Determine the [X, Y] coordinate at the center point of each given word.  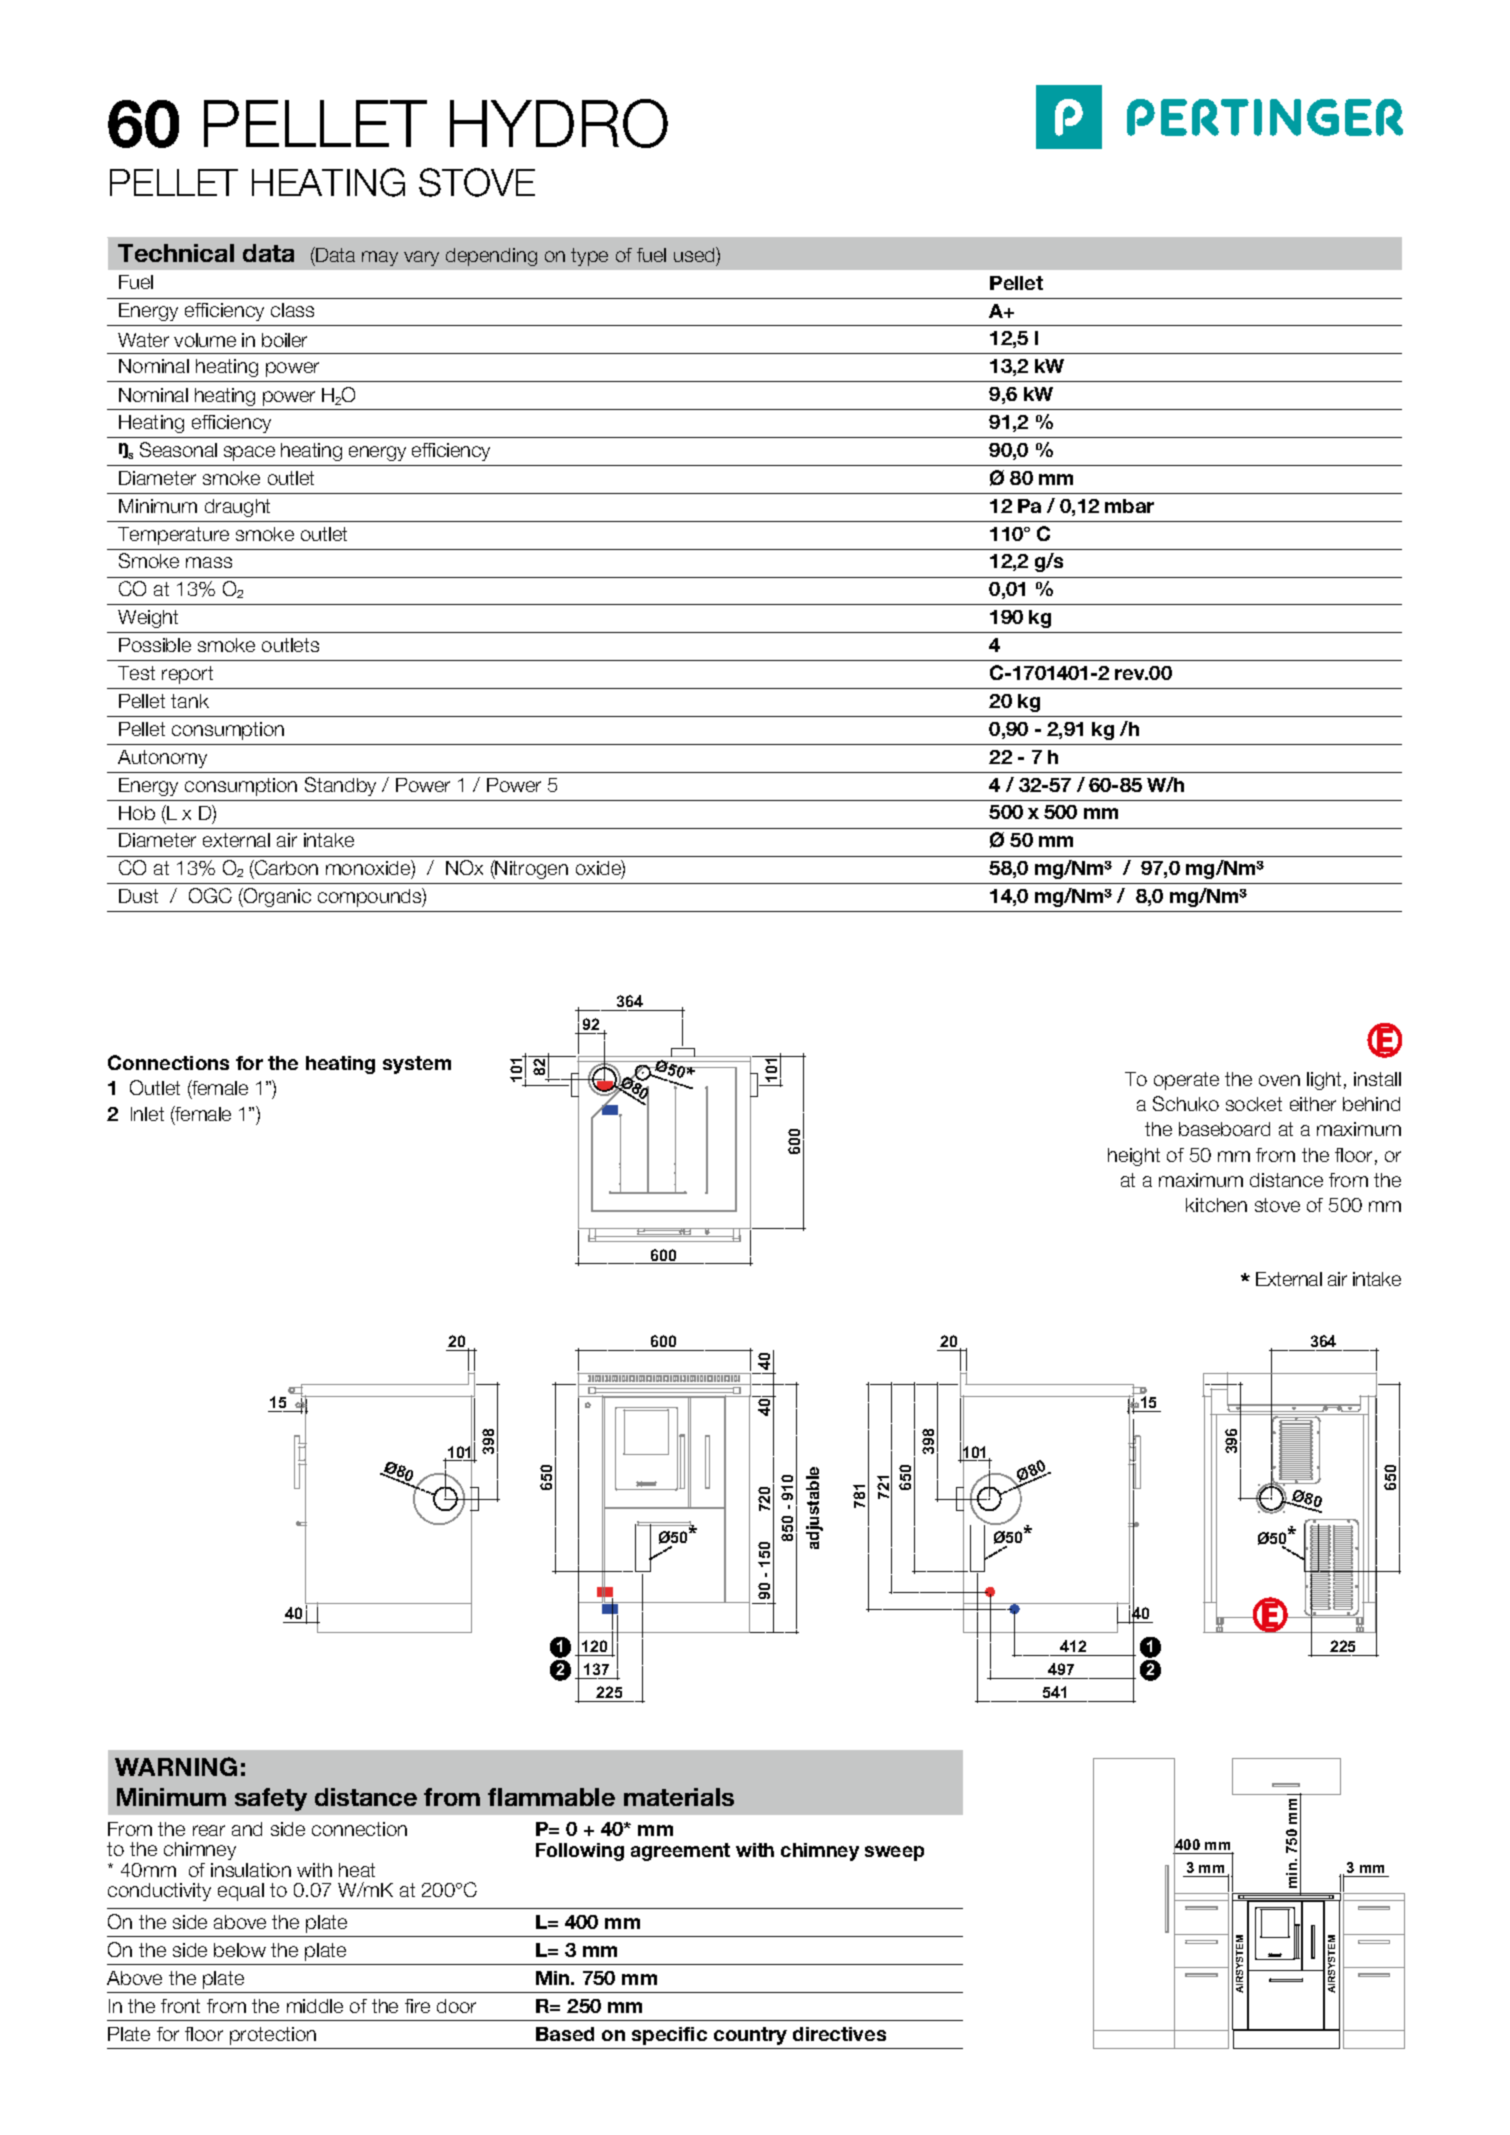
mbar [1129, 506]
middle [315, 2006]
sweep [894, 1853]
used [695, 254]
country [750, 2036]
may [380, 258]
